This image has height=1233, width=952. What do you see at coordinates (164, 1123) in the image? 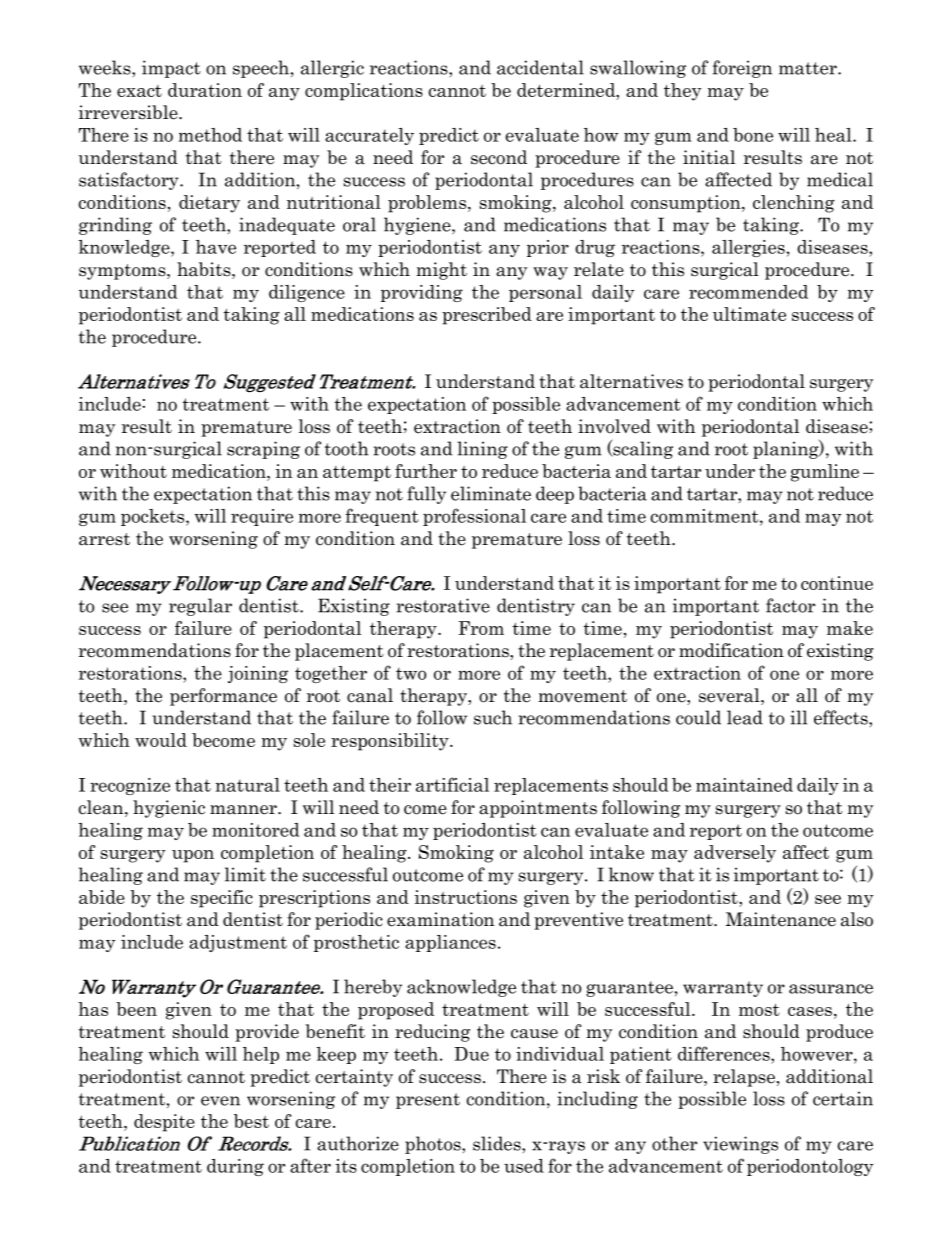
I see `despite` at bounding box center [164, 1123].
